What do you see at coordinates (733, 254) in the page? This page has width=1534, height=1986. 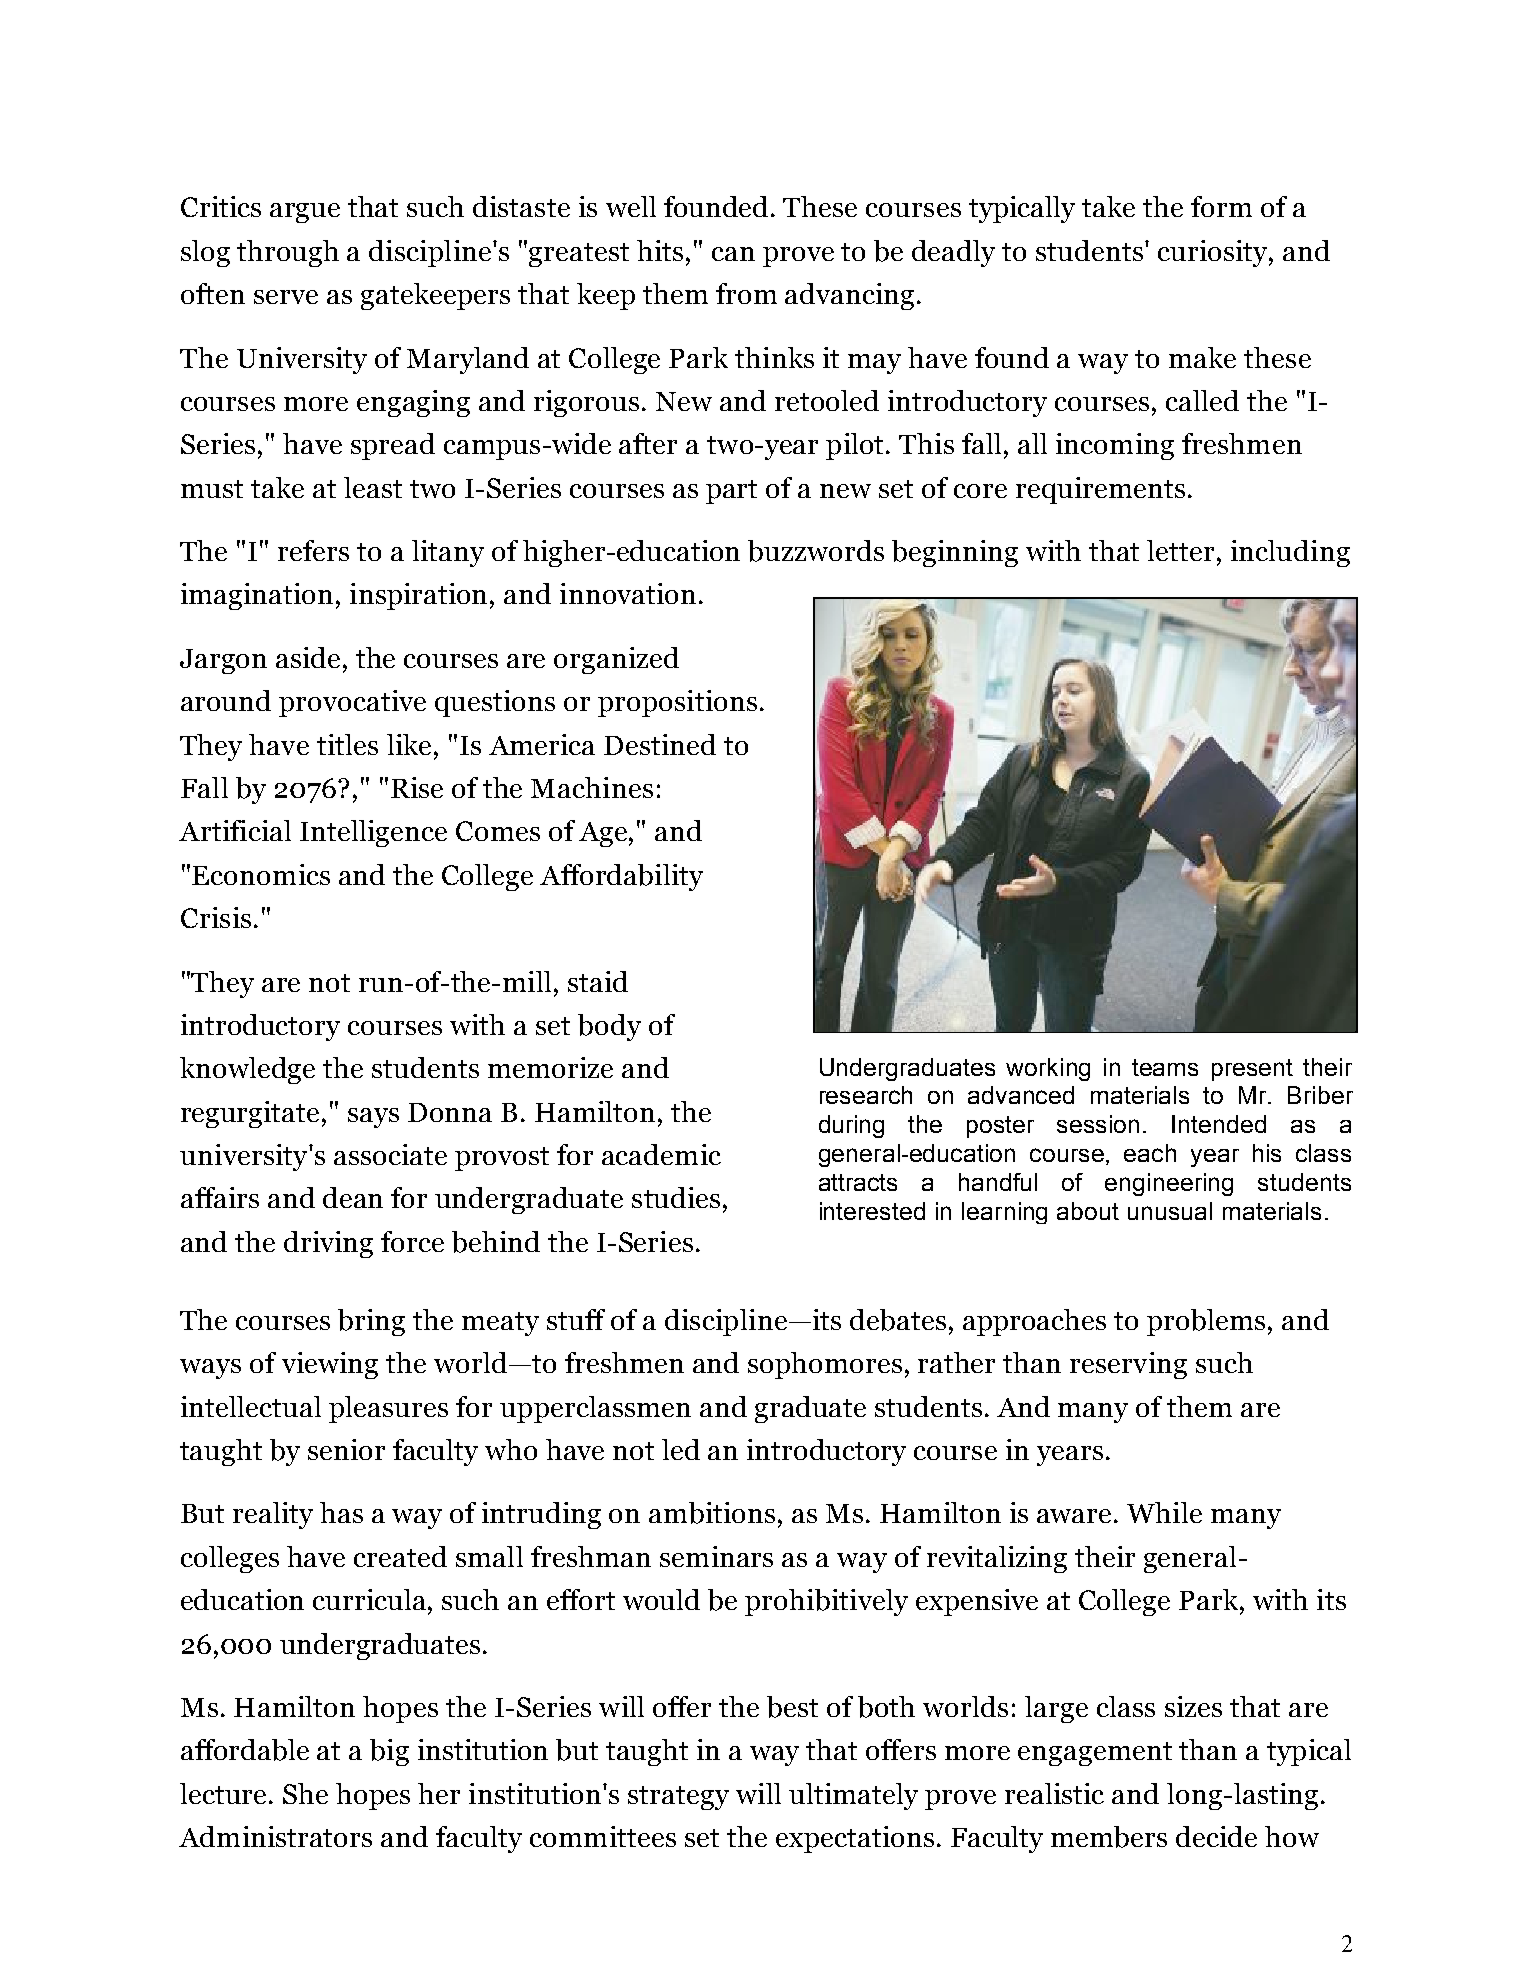 I see `can` at bounding box center [733, 254].
